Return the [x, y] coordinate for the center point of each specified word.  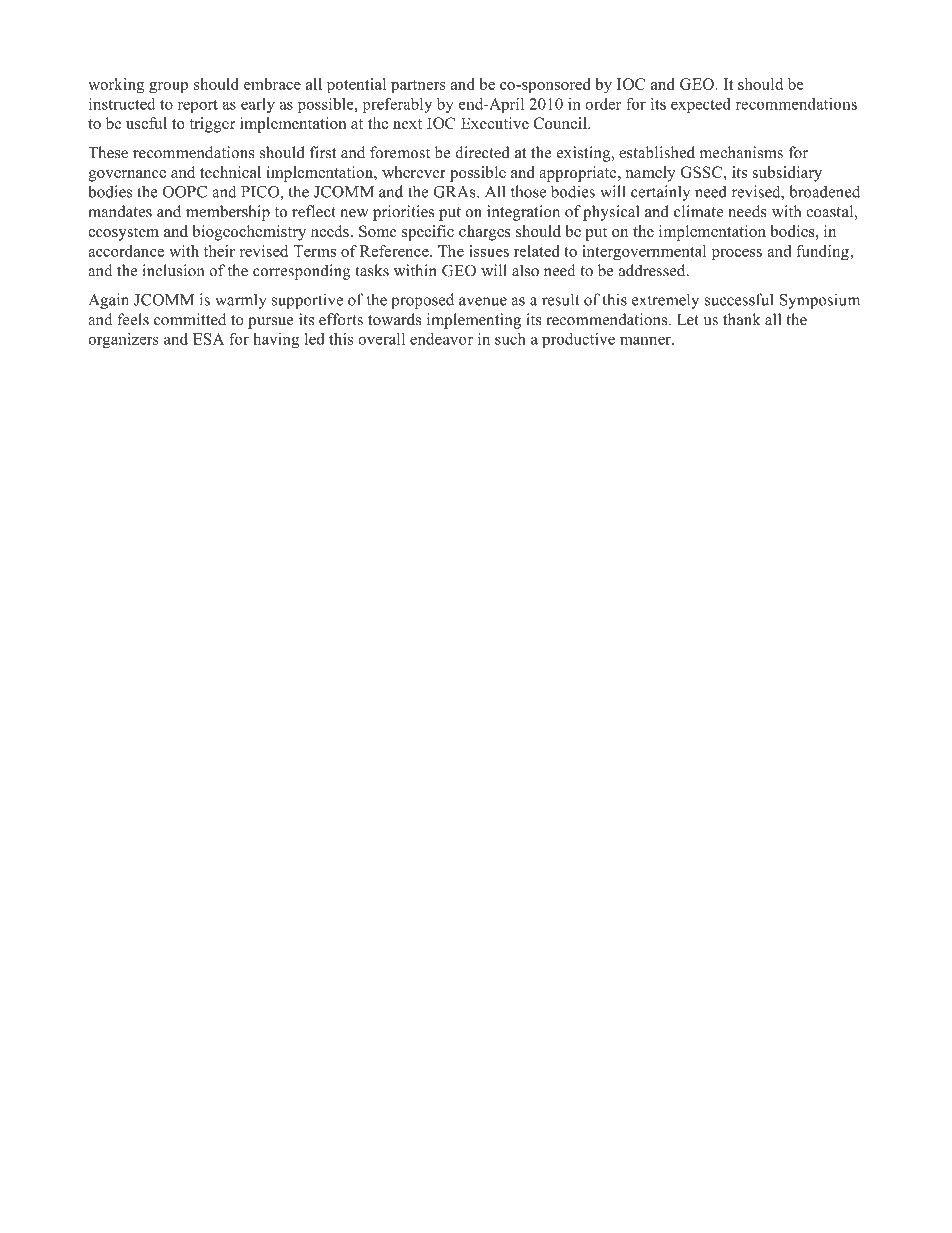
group [168, 88]
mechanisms [741, 152]
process [737, 255]
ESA [208, 339]
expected [701, 105]
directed [482, 152]
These [108, 152]
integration [523, 213]
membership [228, 213]
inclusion [173, 270]
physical [611, 213]
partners [418, 87]
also [525, 270]
